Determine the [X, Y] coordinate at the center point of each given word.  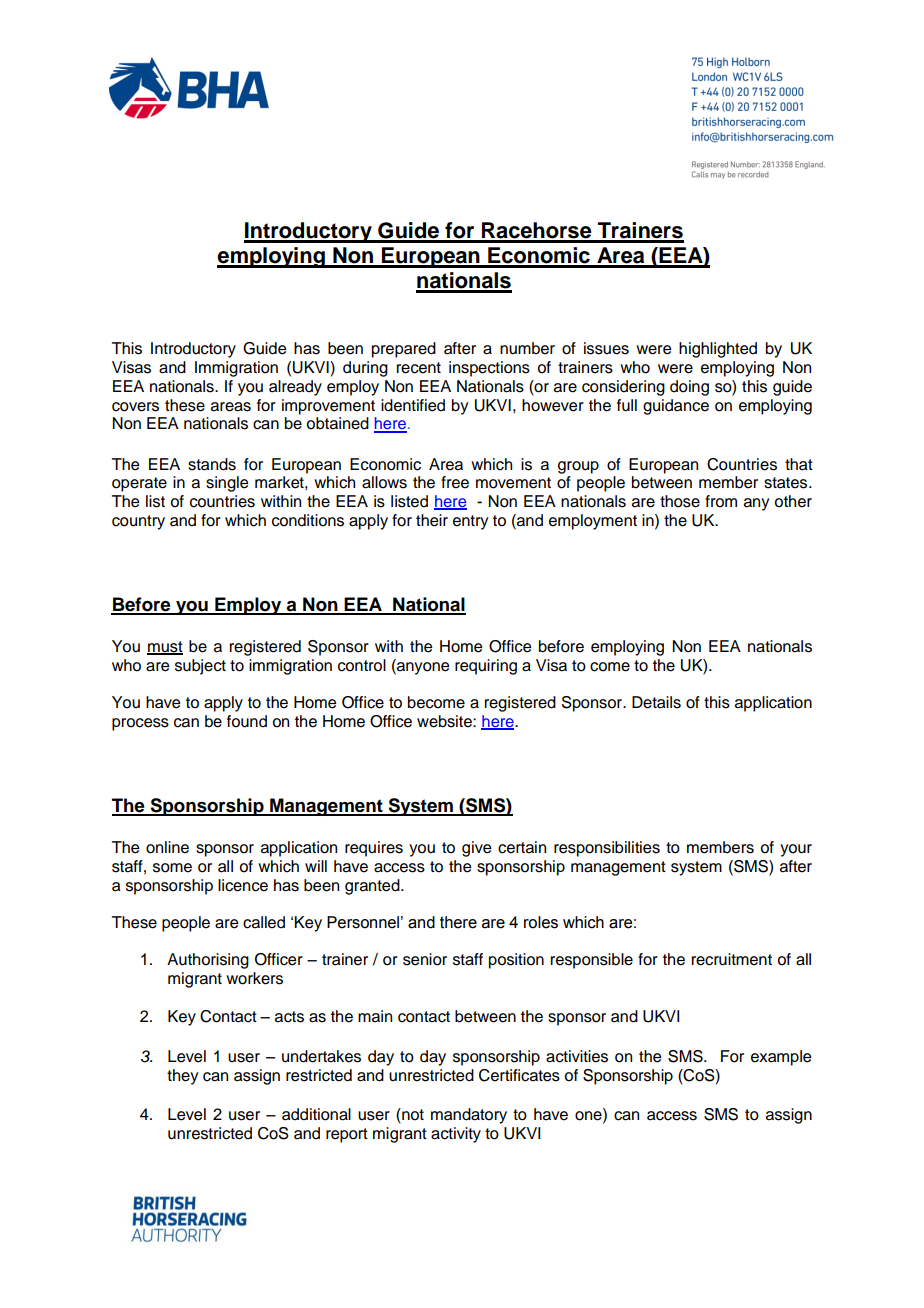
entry [470, 522]
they [182, 1077]
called [264, 922]
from [721, 501]
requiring [486, 667]
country [138, 522]
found [247, 721]
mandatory [469, 1116]
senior [425, 959]
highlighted [718, 350]
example [781, 1058]
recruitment [732, 959]
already [295, 388]
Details [656, 702]
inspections [489, 369]
